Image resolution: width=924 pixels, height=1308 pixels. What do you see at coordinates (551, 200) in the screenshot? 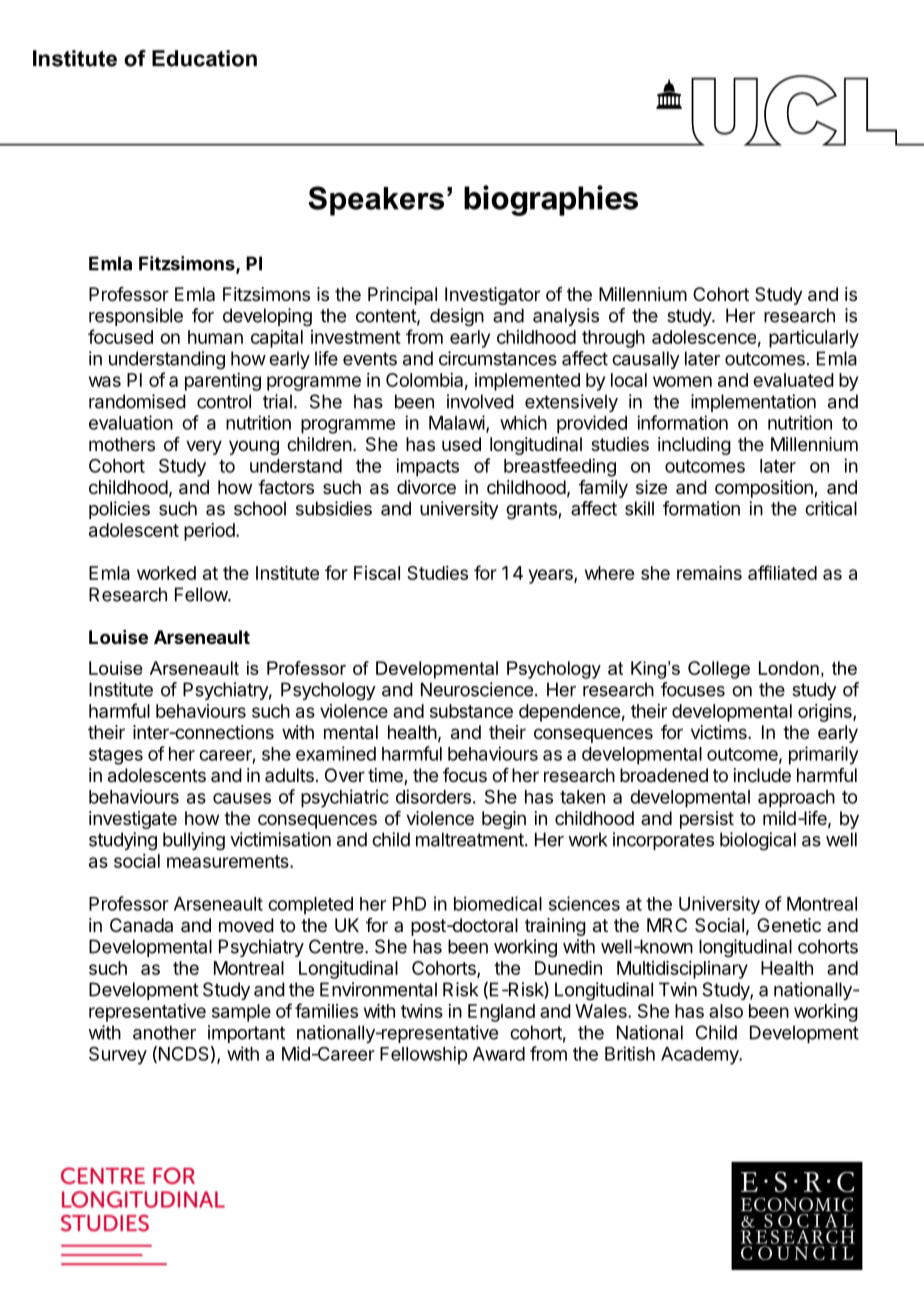
I see `biographies` at bounding box center [551, 200].
